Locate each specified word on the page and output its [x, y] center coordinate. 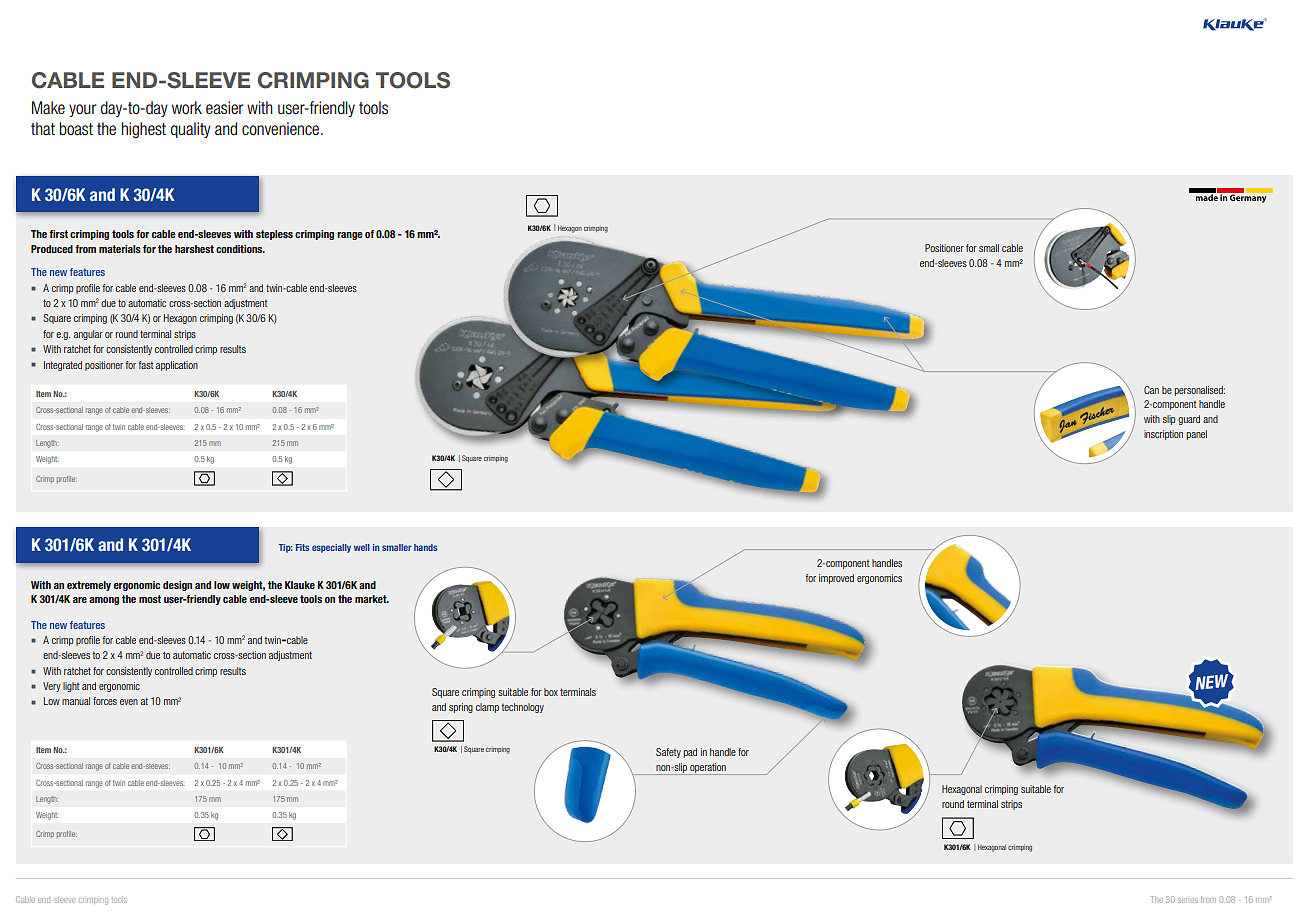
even [129, 702]
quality [191, 130]
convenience [282, 128]
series [1188, 900]
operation [708, 769]
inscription [1163, 435]
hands [425, 547]
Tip [286, 548]
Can [1151, 390]
